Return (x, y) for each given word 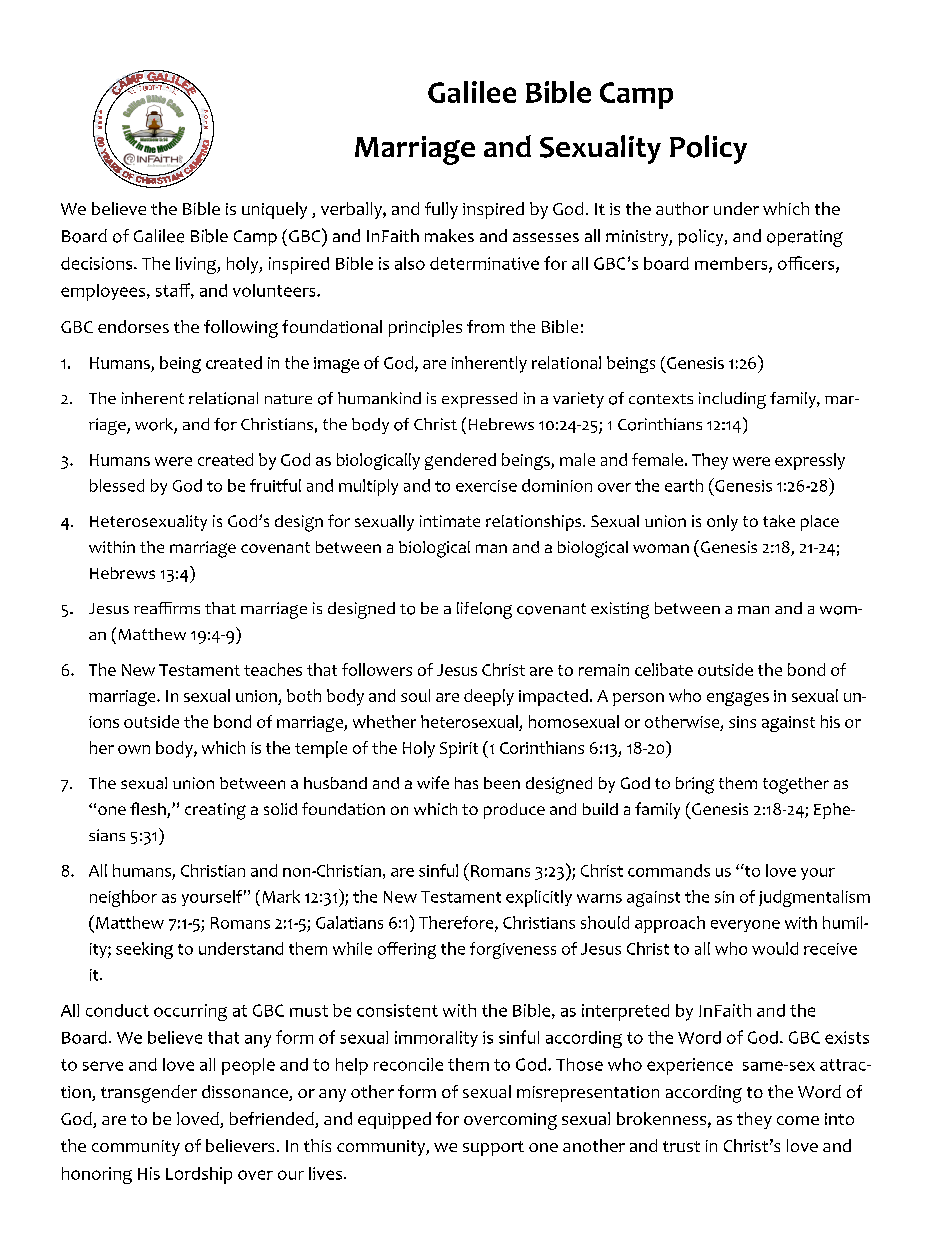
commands (669, 870)
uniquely (274, 210)
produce (514, 811)
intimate (450, 521)
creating (215, 811)
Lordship (199, 1175)
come (798, 1120)
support (493, 1148)
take (779, 521)
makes (449, 235)
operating (805, 238)
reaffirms (167, 608)
